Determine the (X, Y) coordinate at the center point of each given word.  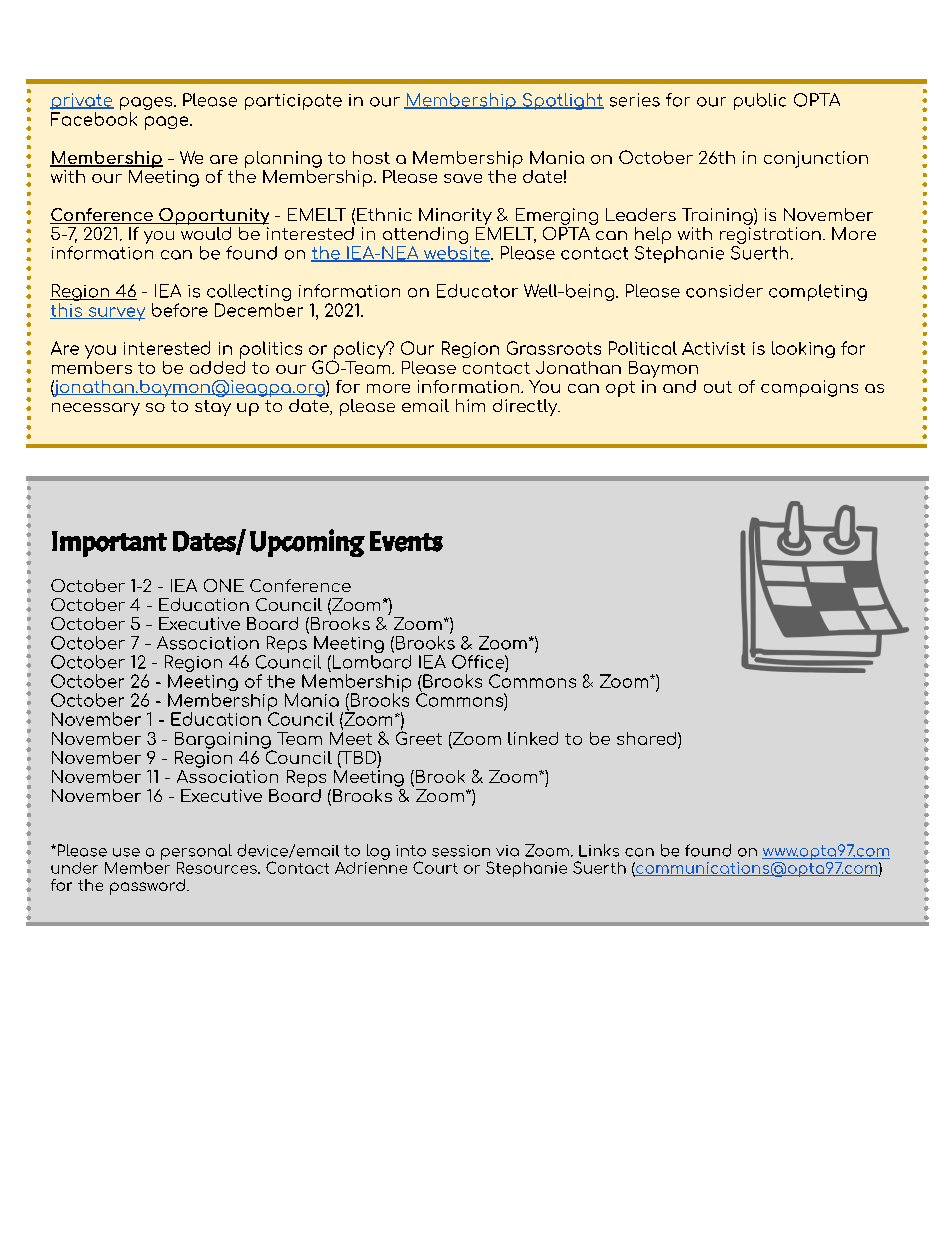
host (371, 157)
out (718, 387)
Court (435, 867)
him (470, 405)
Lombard (370, 662)
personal (196, 852)
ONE (224, 585)
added (217, 366)
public (760, 101)
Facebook (94, 119)
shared (648, 738)
